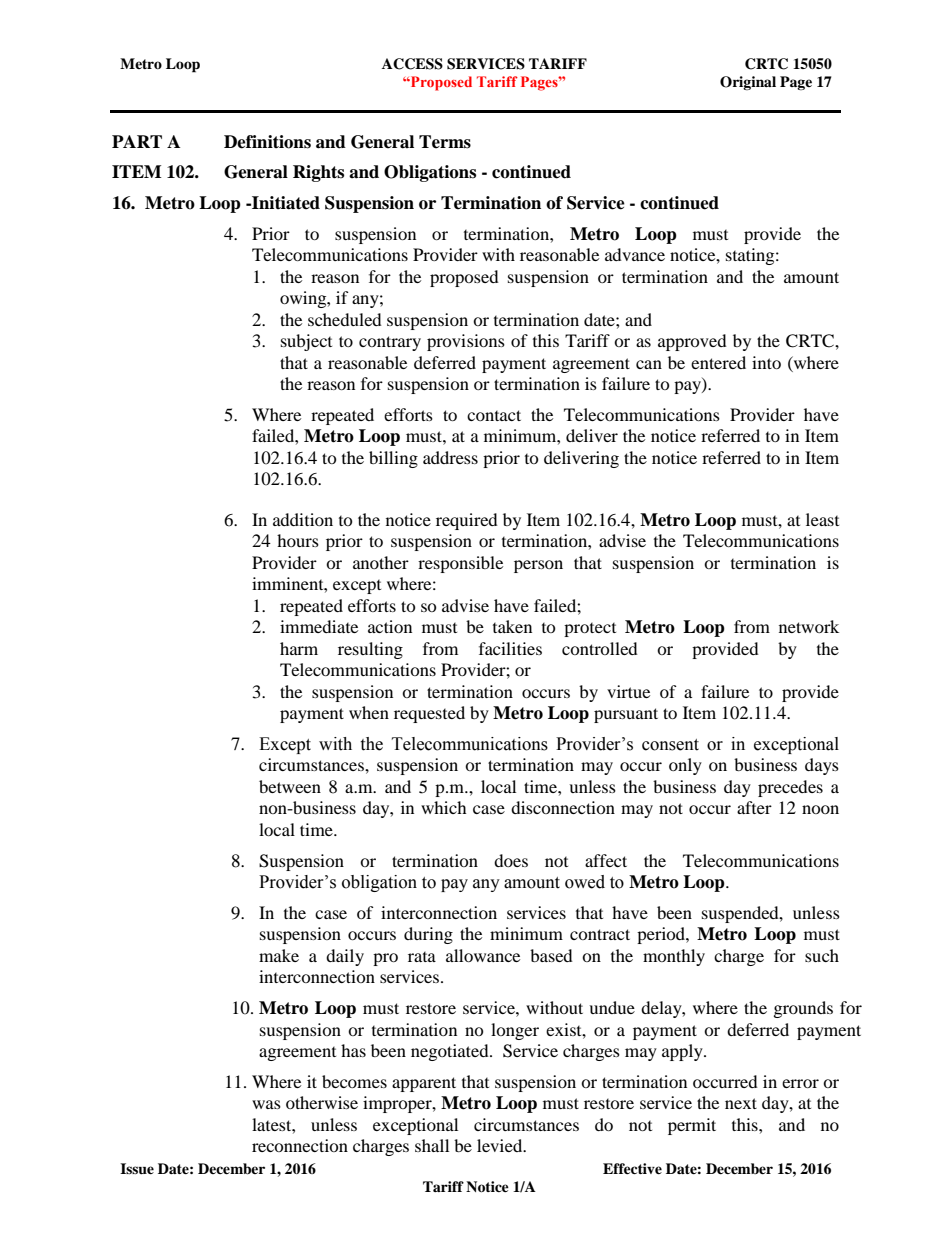  I want to click on Definitions, so click(267, 142).
